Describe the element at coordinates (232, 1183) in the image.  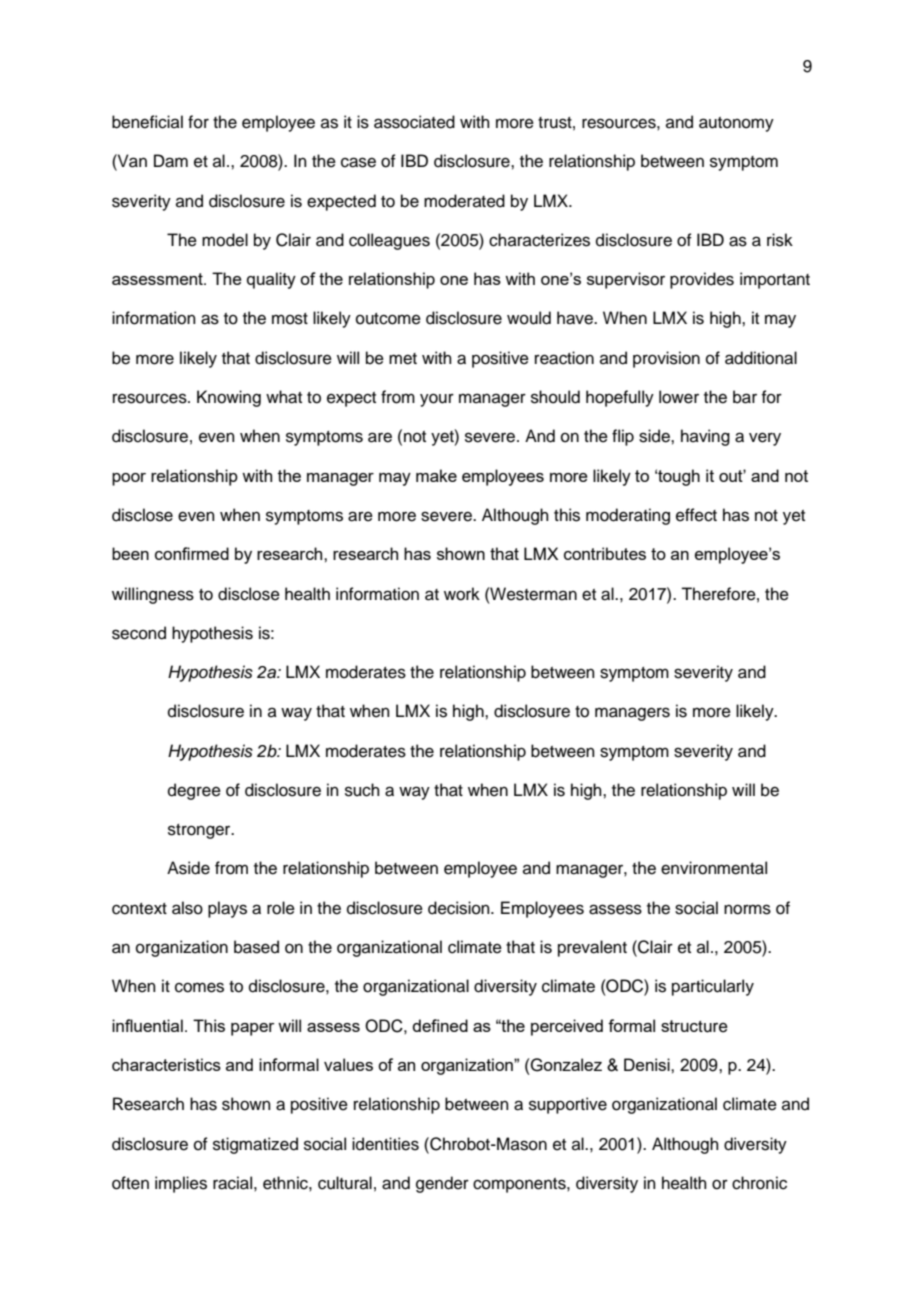
I see `racial` at that location.
